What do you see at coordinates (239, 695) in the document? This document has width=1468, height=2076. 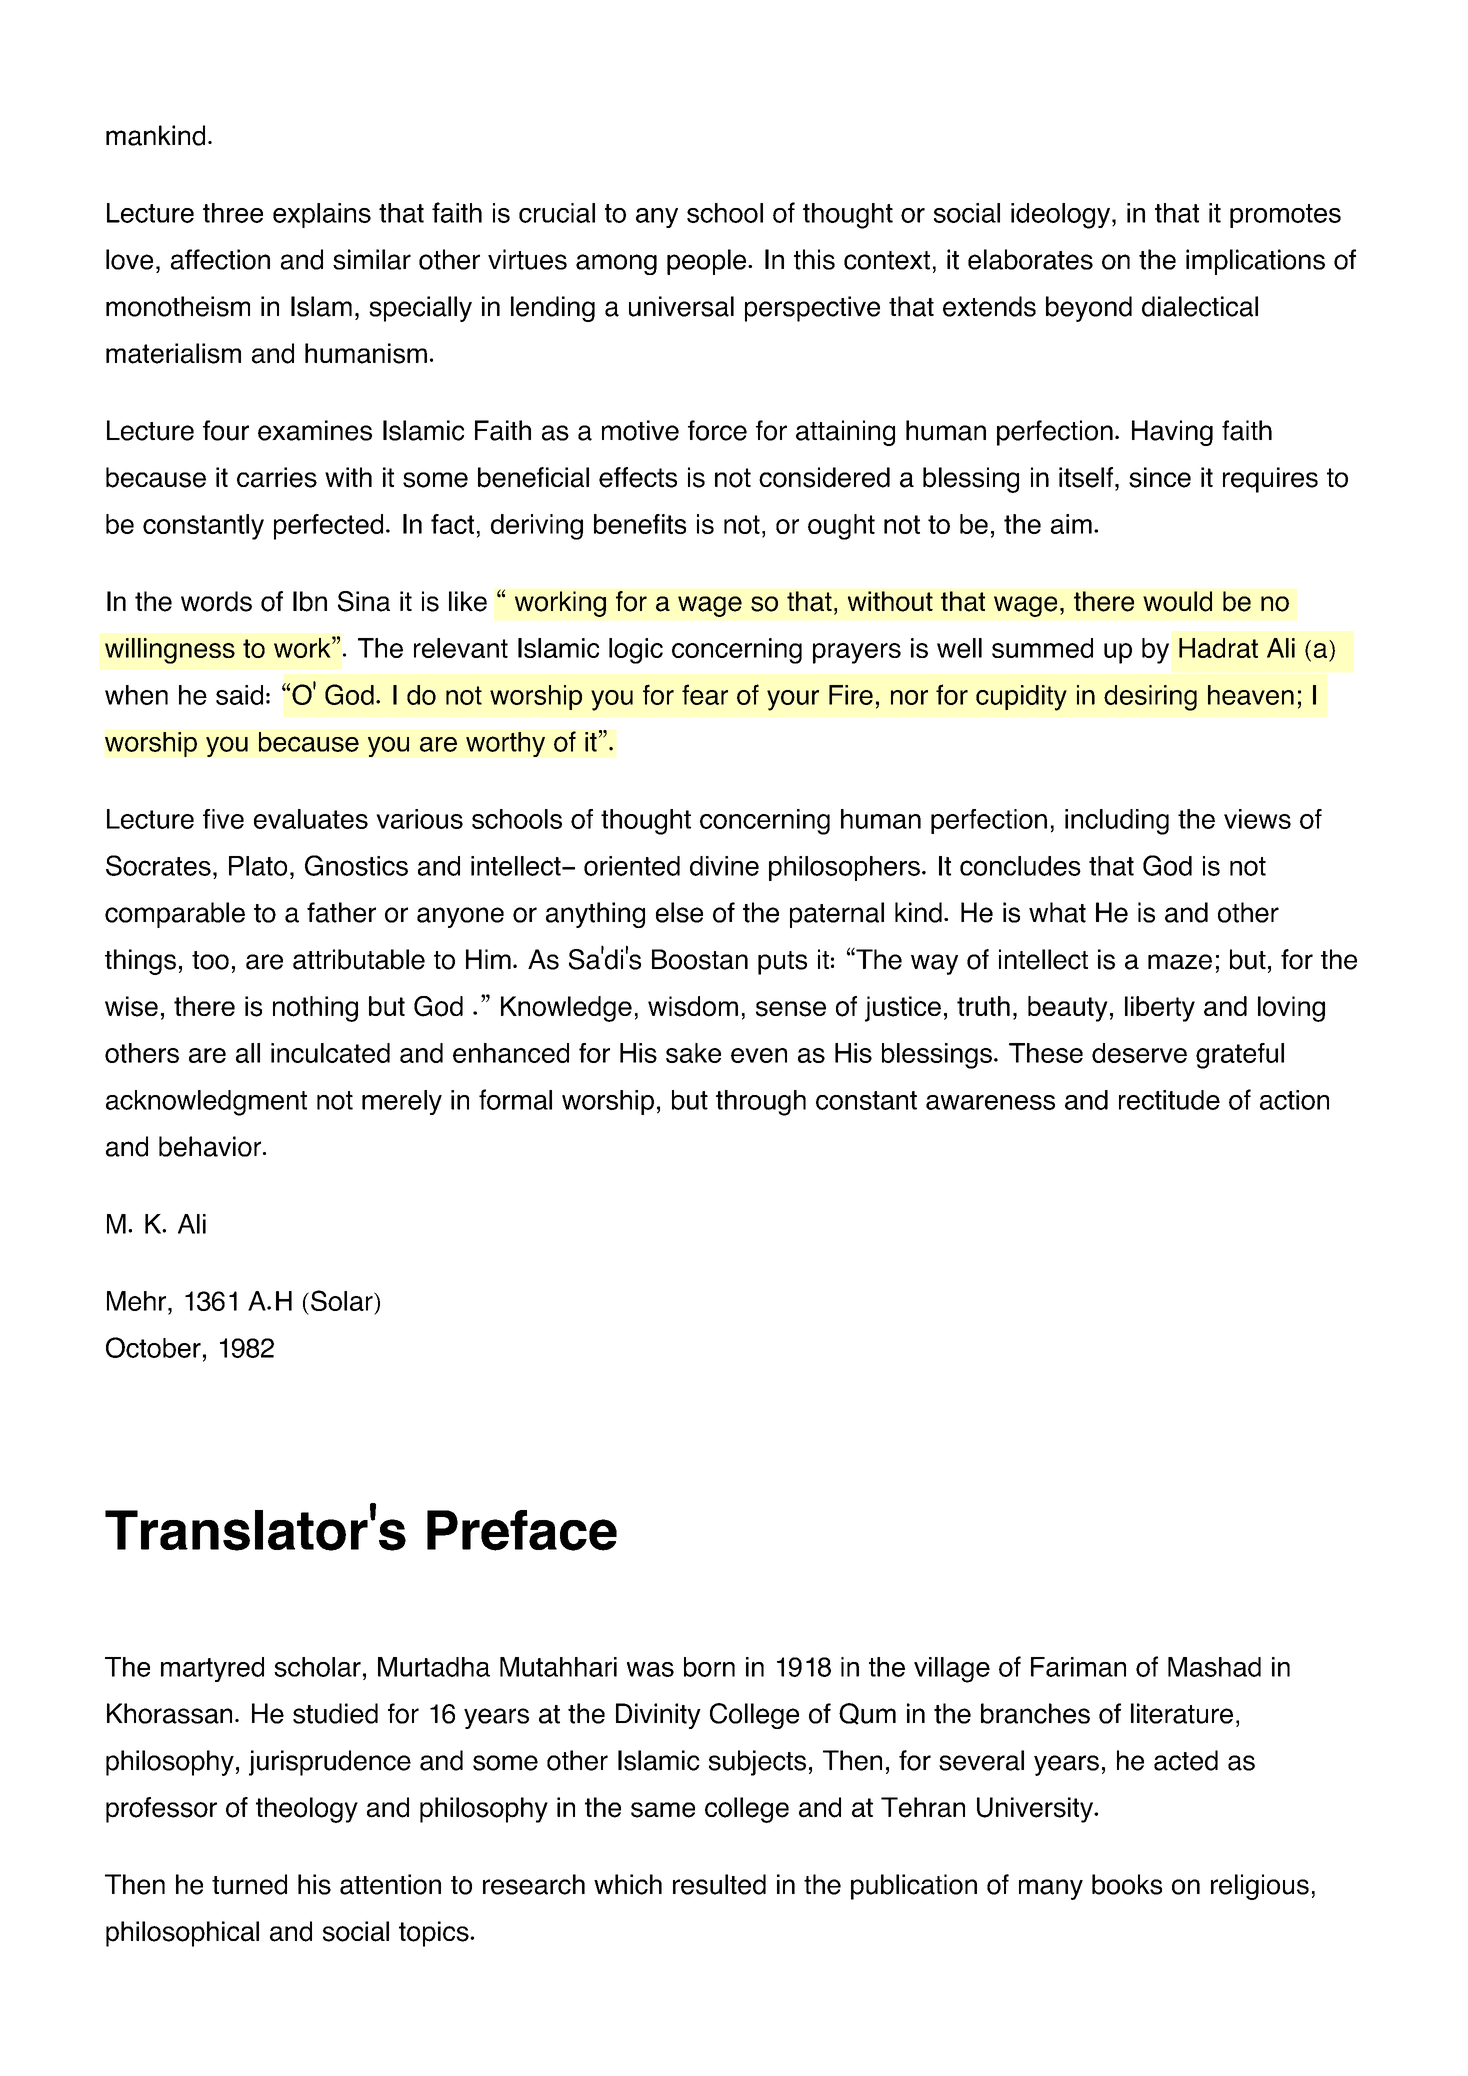 I see `said` at bounding box center [239, 695].
